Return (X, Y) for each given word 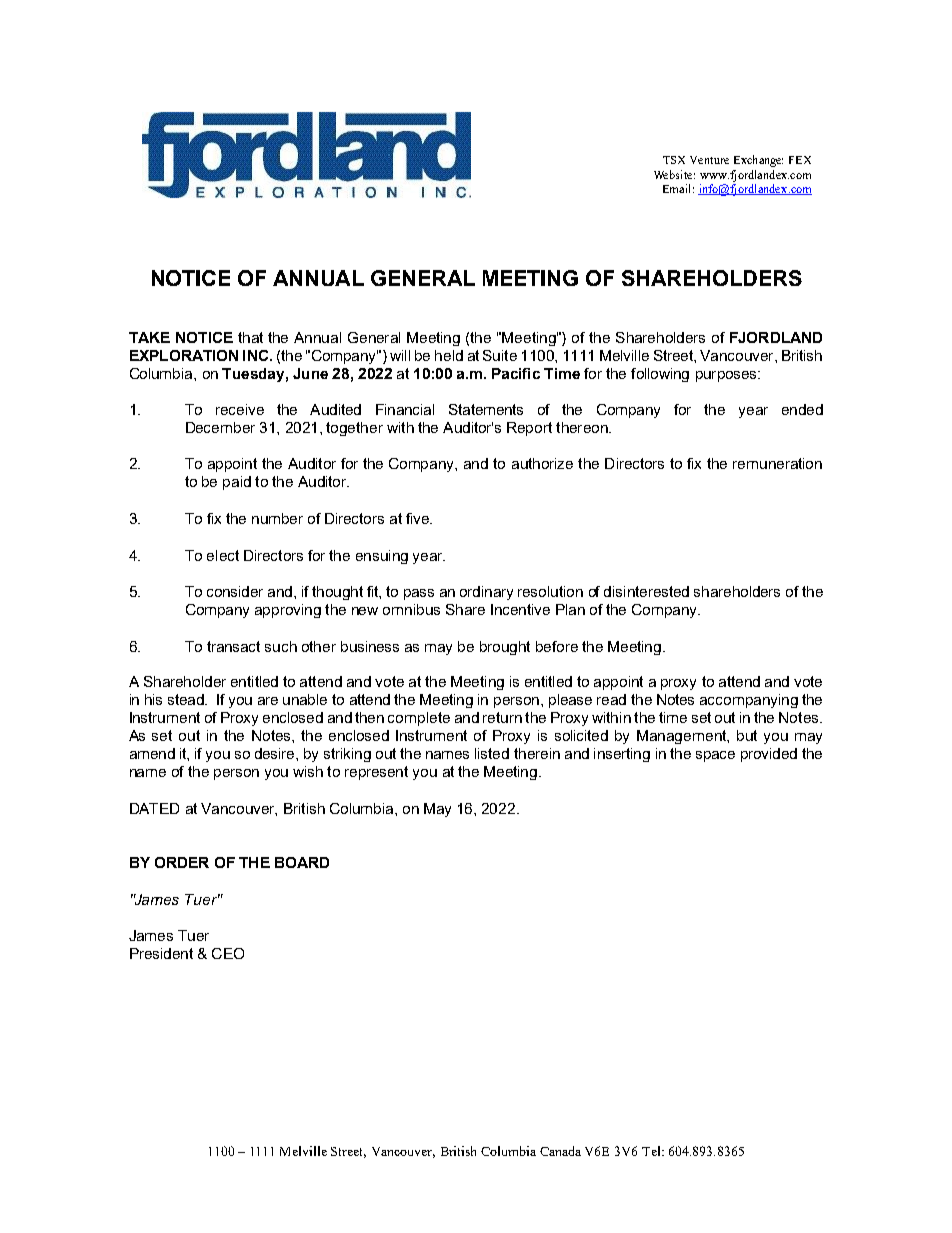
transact (233, 646)
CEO (228, 953)
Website (674, 174)
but (747, 735)
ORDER (182, 862)
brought (505, 648)
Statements (486, 409)
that (250, 337)
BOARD (302, 862)
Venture (709, 160)
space (715, 756)
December (220, 427)
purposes (727, 376)
